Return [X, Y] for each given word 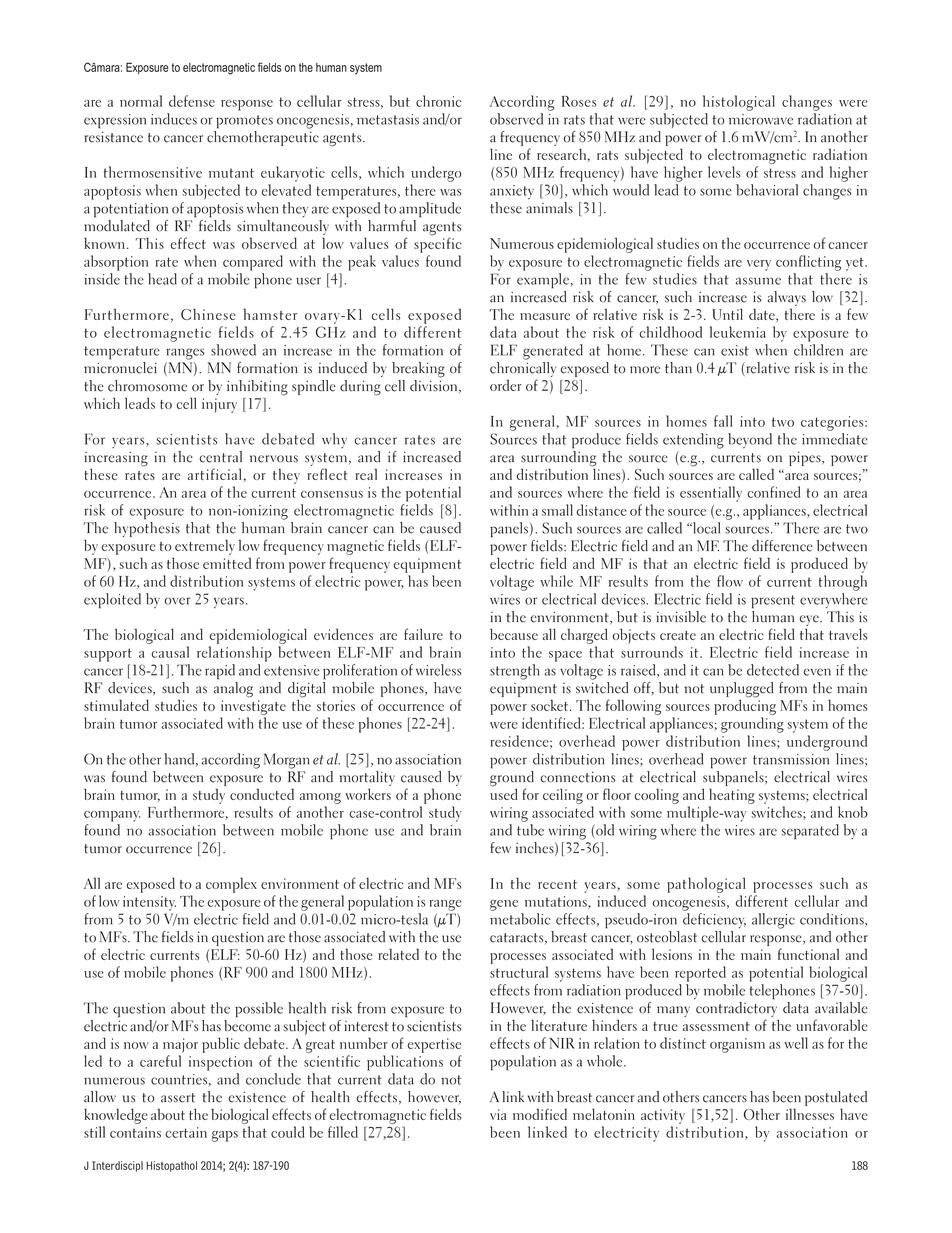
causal [170, 652]
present [773, 602]
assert [178, 1098]
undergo [436, 174]
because [514, 634]
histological [739, 103]
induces [174, 119]
